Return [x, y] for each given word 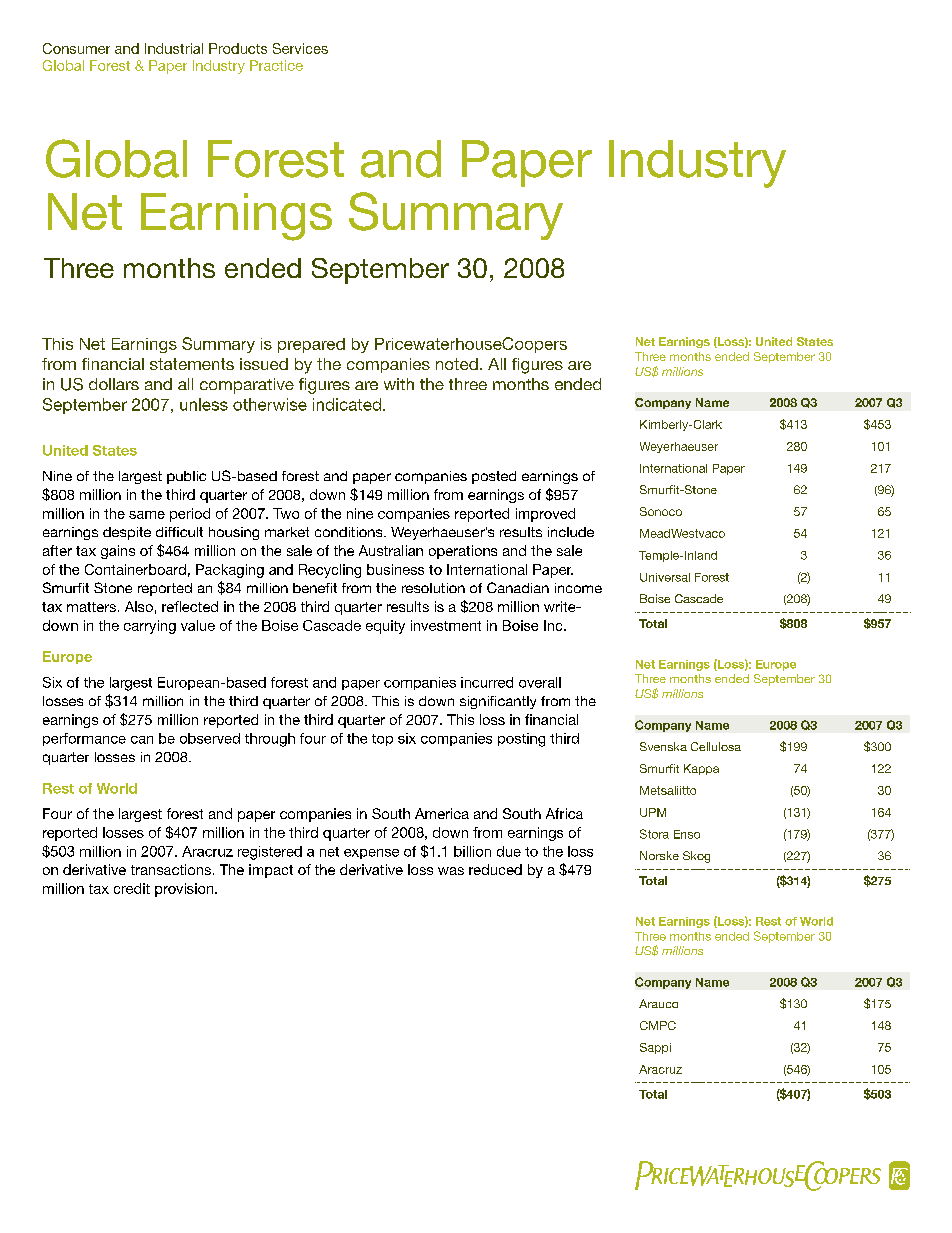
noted [457, 364]
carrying [150, 627]
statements [192, 364]
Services [300, 48]
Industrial [174, 48]
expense [371, 854]
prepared [311, 345]
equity [385, 627]
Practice [276, 65]
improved [545, 515]
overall [540, 682]
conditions [350, 532]
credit [132, 888]
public [186, 477]
